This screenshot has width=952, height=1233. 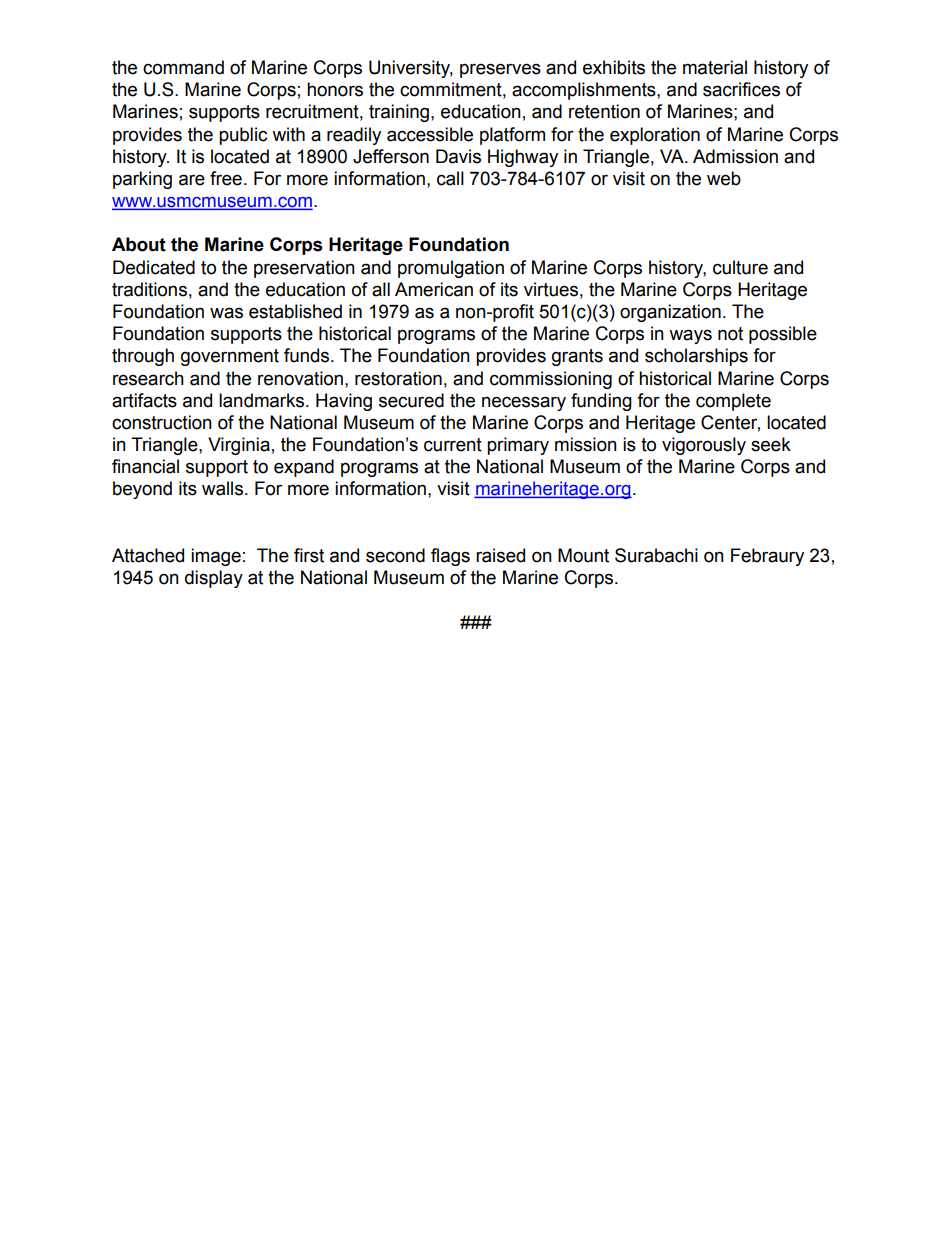 I want to click on landmarks, so click(x=263, y=400).
